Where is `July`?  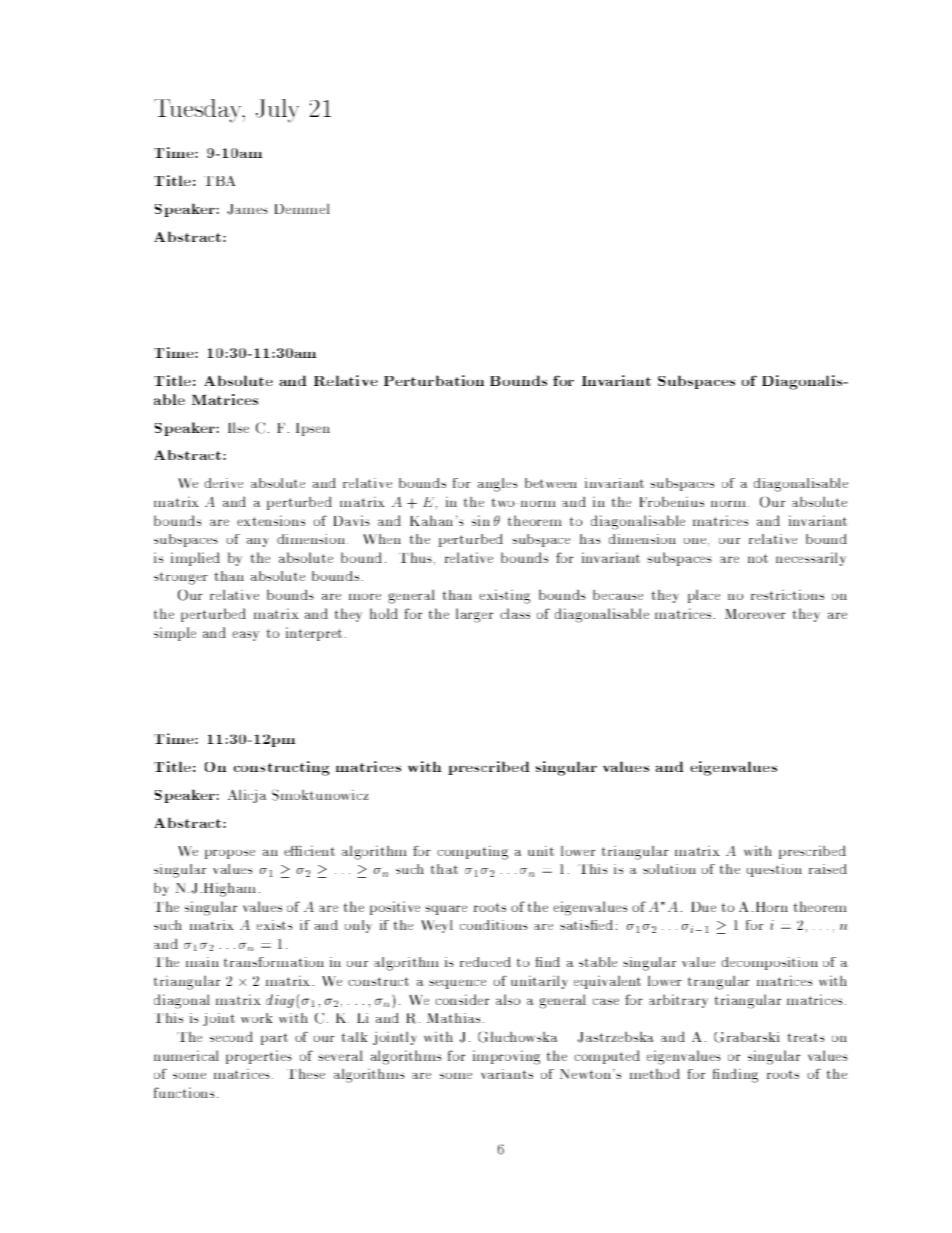 July is located at coordinates (277, 111).
